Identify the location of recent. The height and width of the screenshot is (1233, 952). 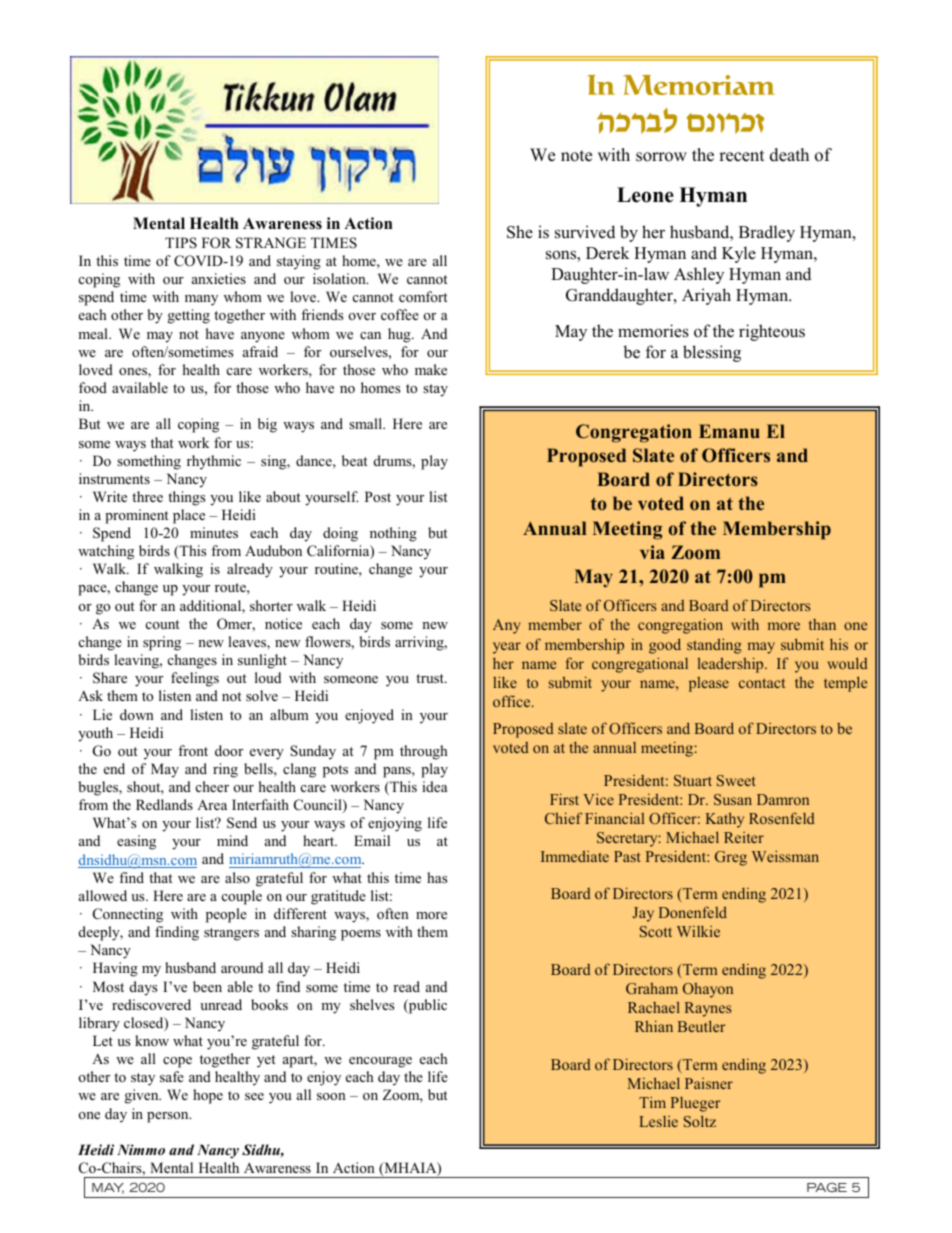
(741, 156).
